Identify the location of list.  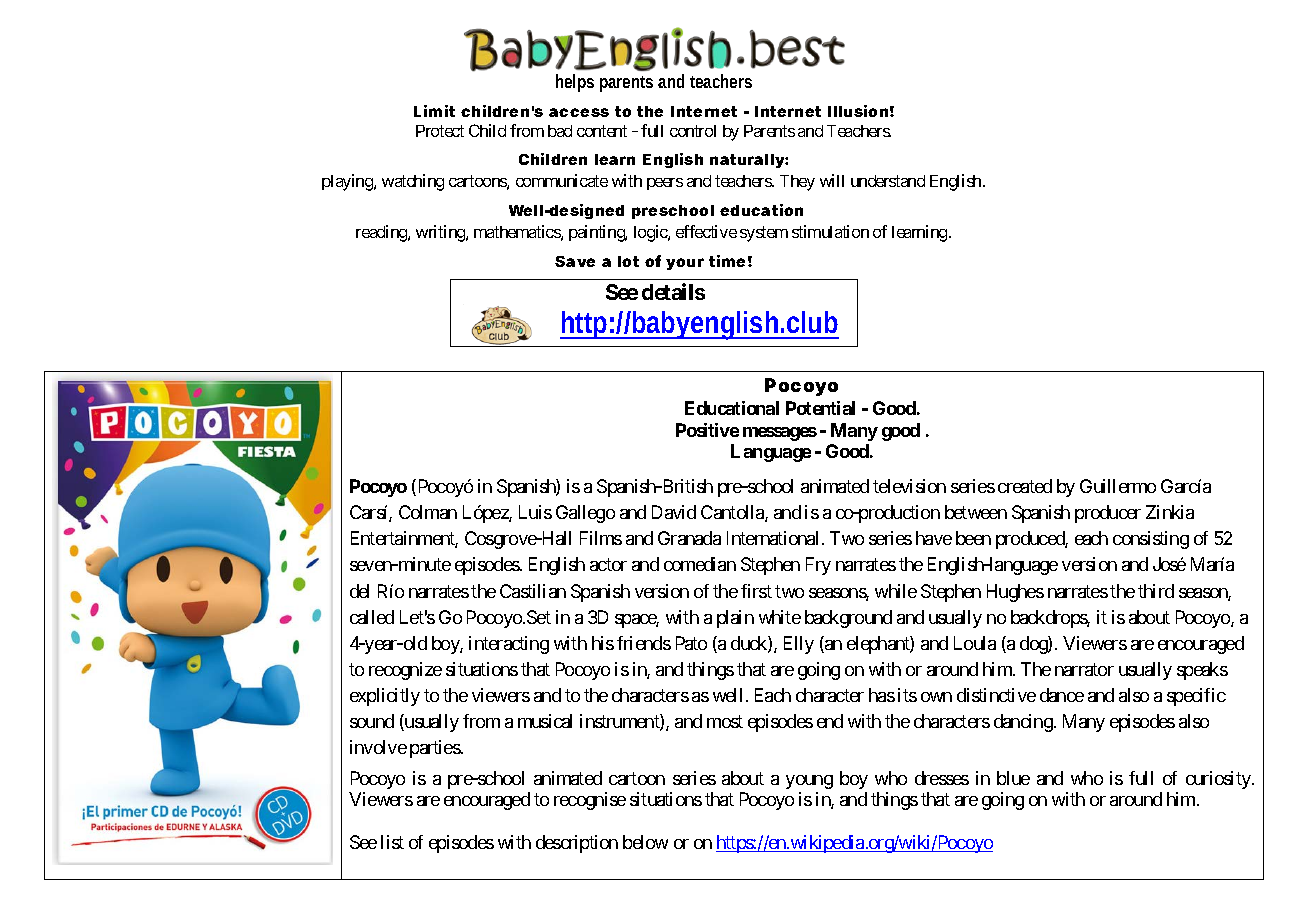
(392, 842).
